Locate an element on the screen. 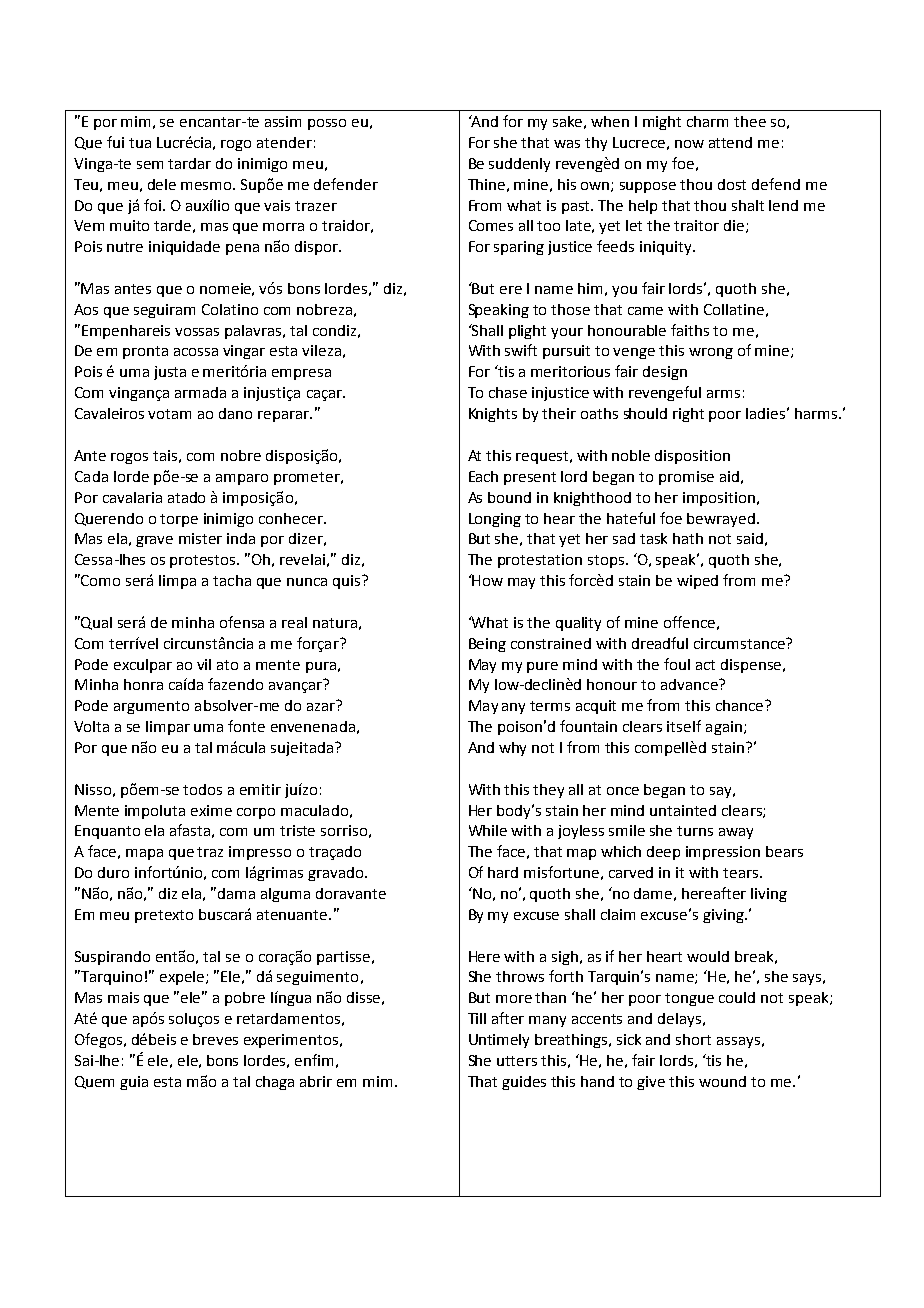  Quem is located at coordinates (94, 1082).
